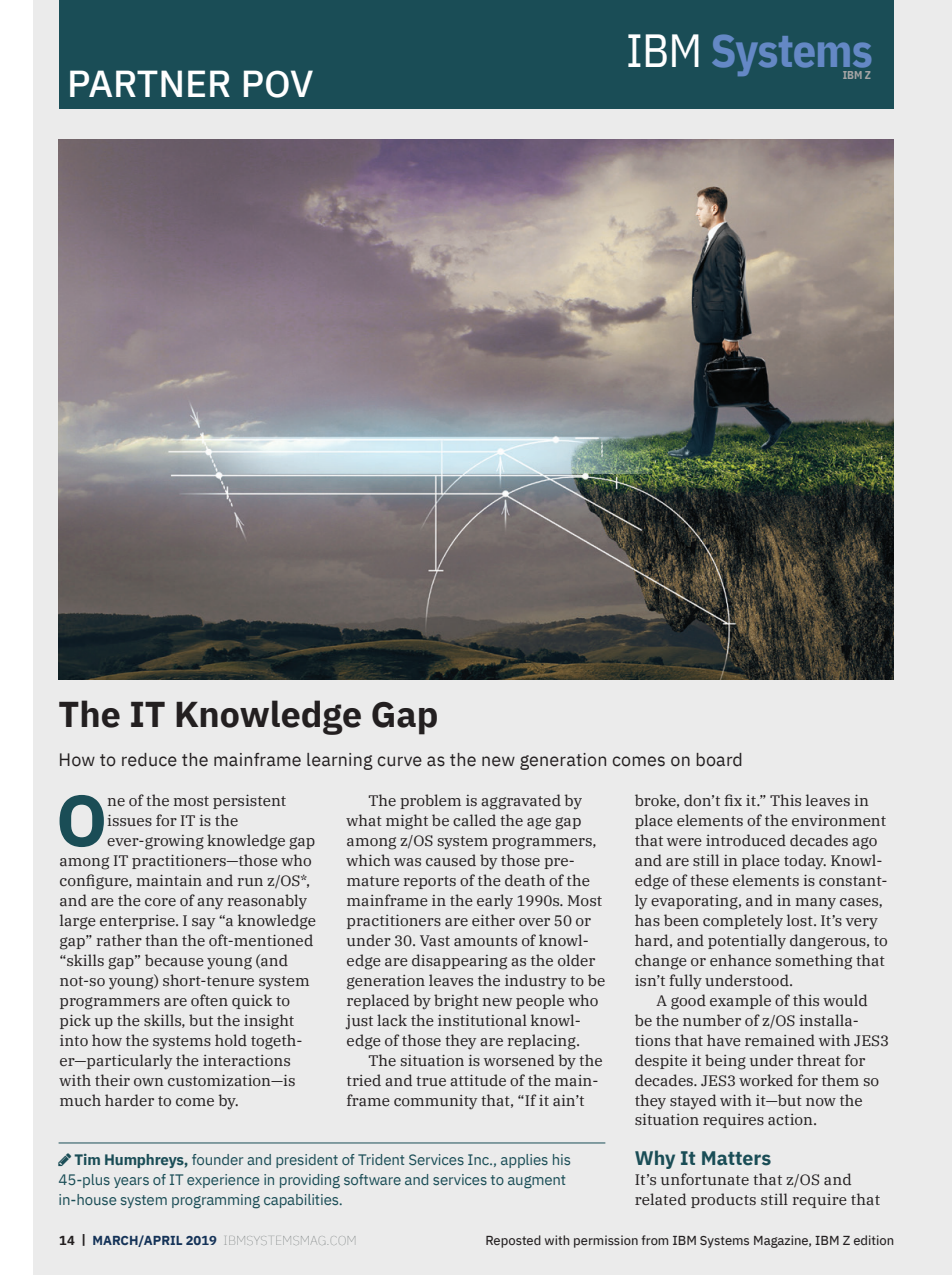 The height and width of the screenshot is (1275, 952). What do you see at coordinates (733, 800) in the screenshot?
I see `fix` at bounding box center [733, 800].
